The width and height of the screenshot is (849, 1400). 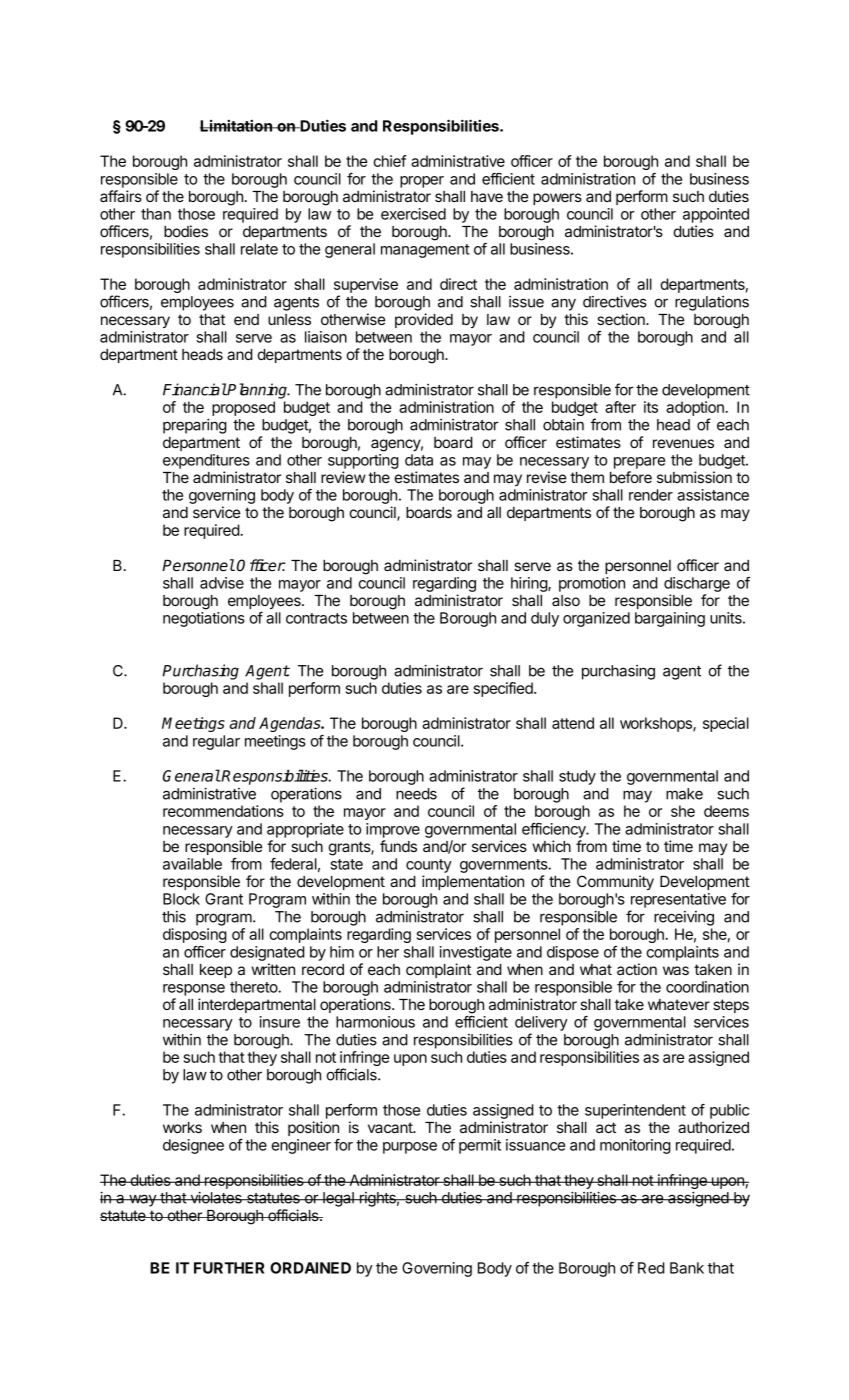 What do you see at coordinates (419, 460) in the screenshot?
I see `data` at bounding box center [419, 460].
